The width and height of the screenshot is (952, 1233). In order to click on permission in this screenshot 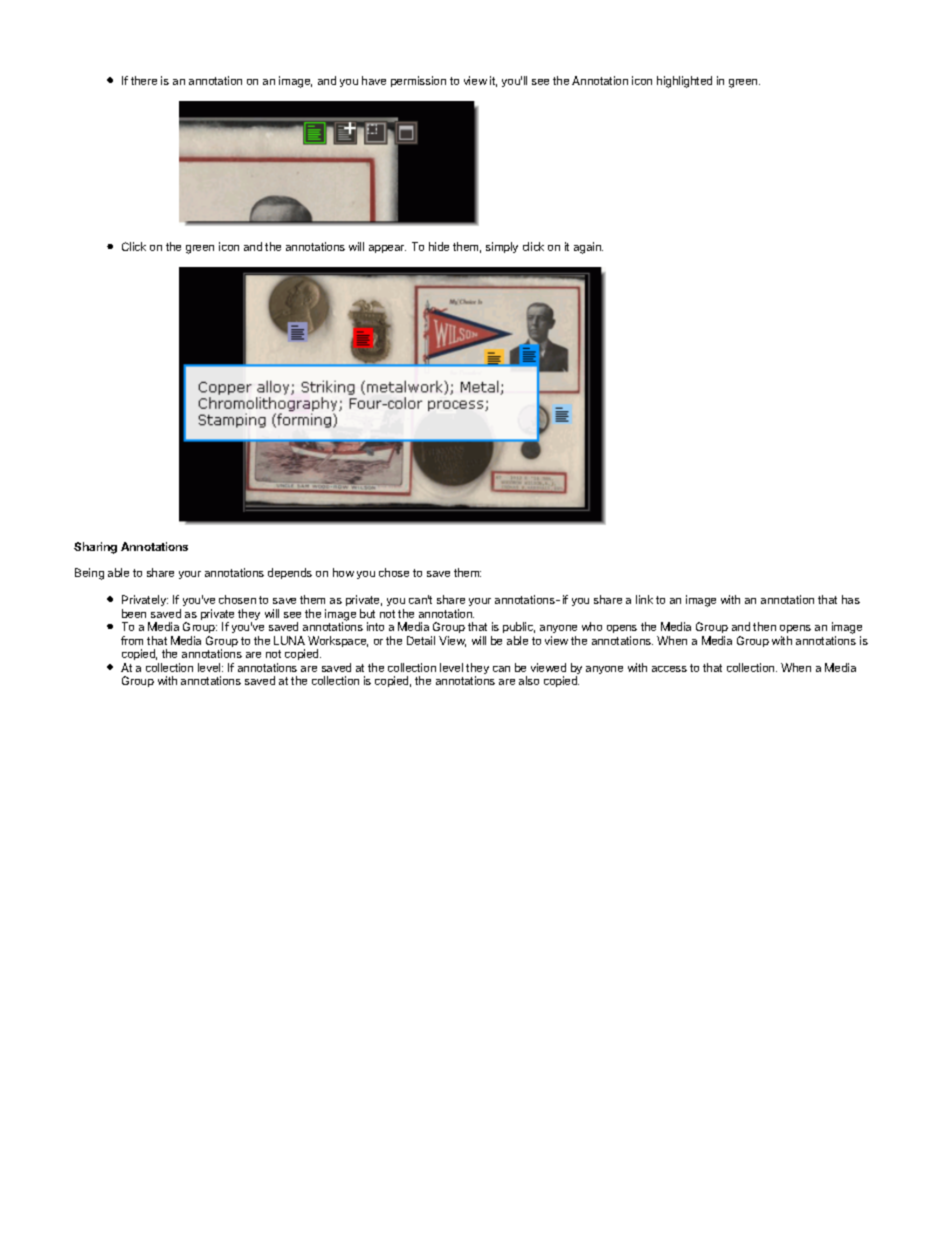, I will do `click(418, 81)`.
